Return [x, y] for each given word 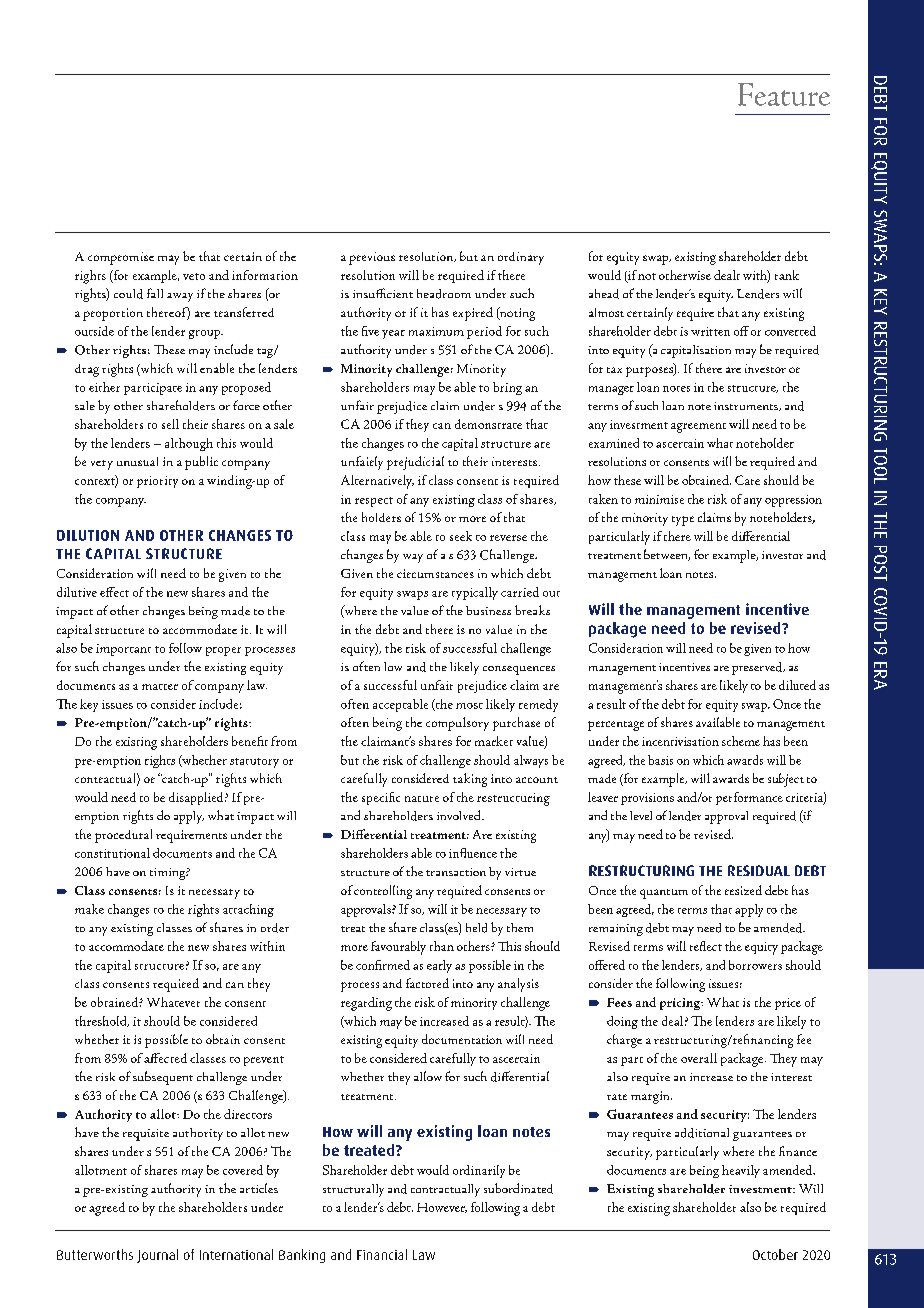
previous [372, 258]
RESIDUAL [759, 870]
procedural [123, 836]
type [683, 521]
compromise [121, 258]
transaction [456, 872]
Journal [157, 1256]
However [442, 1208]
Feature [784, 94]
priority [157, 482]
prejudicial [415, 463]
